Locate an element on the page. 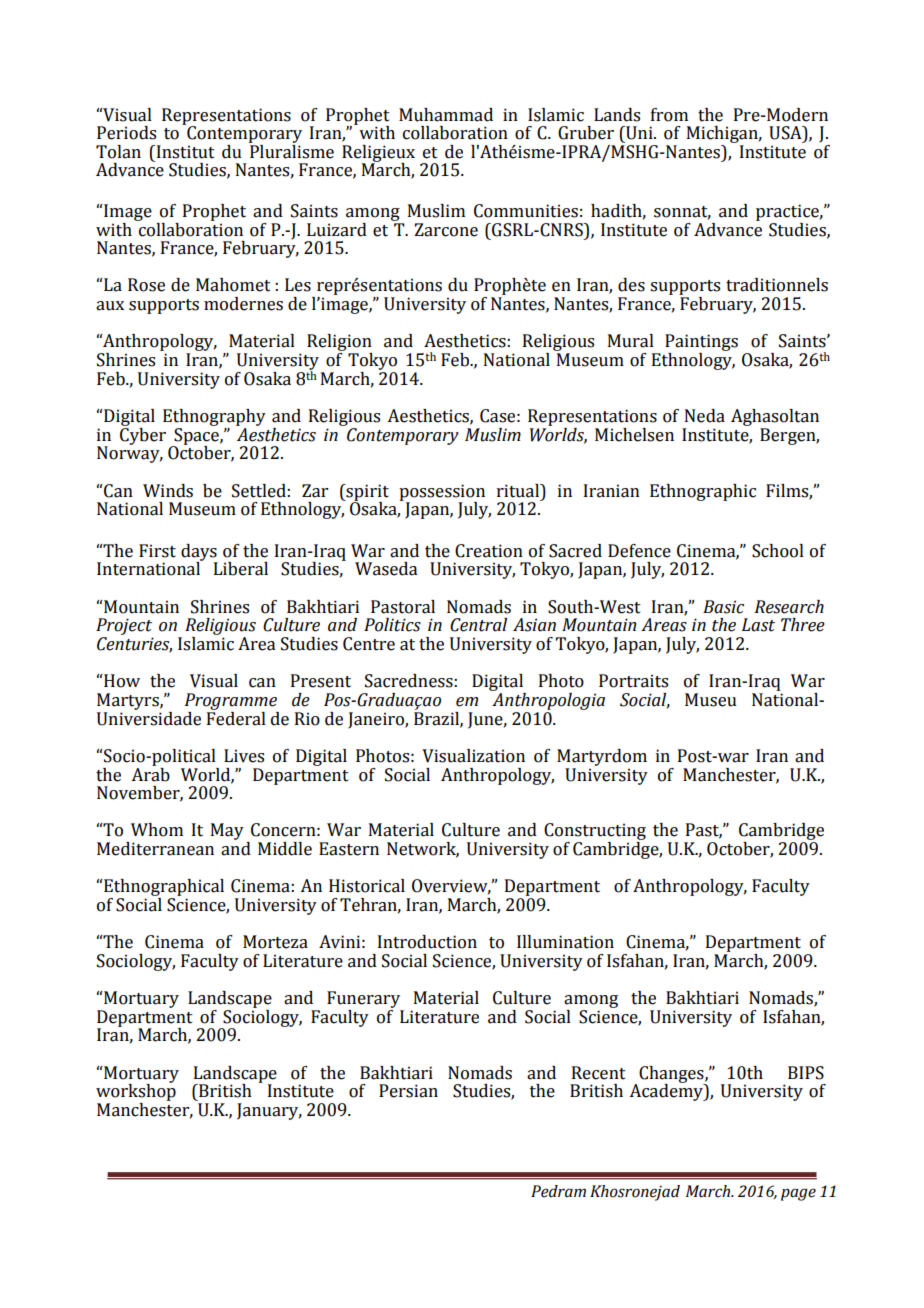 The image size is (924, 1308). workshop is located at coordinates (136, 1093).
